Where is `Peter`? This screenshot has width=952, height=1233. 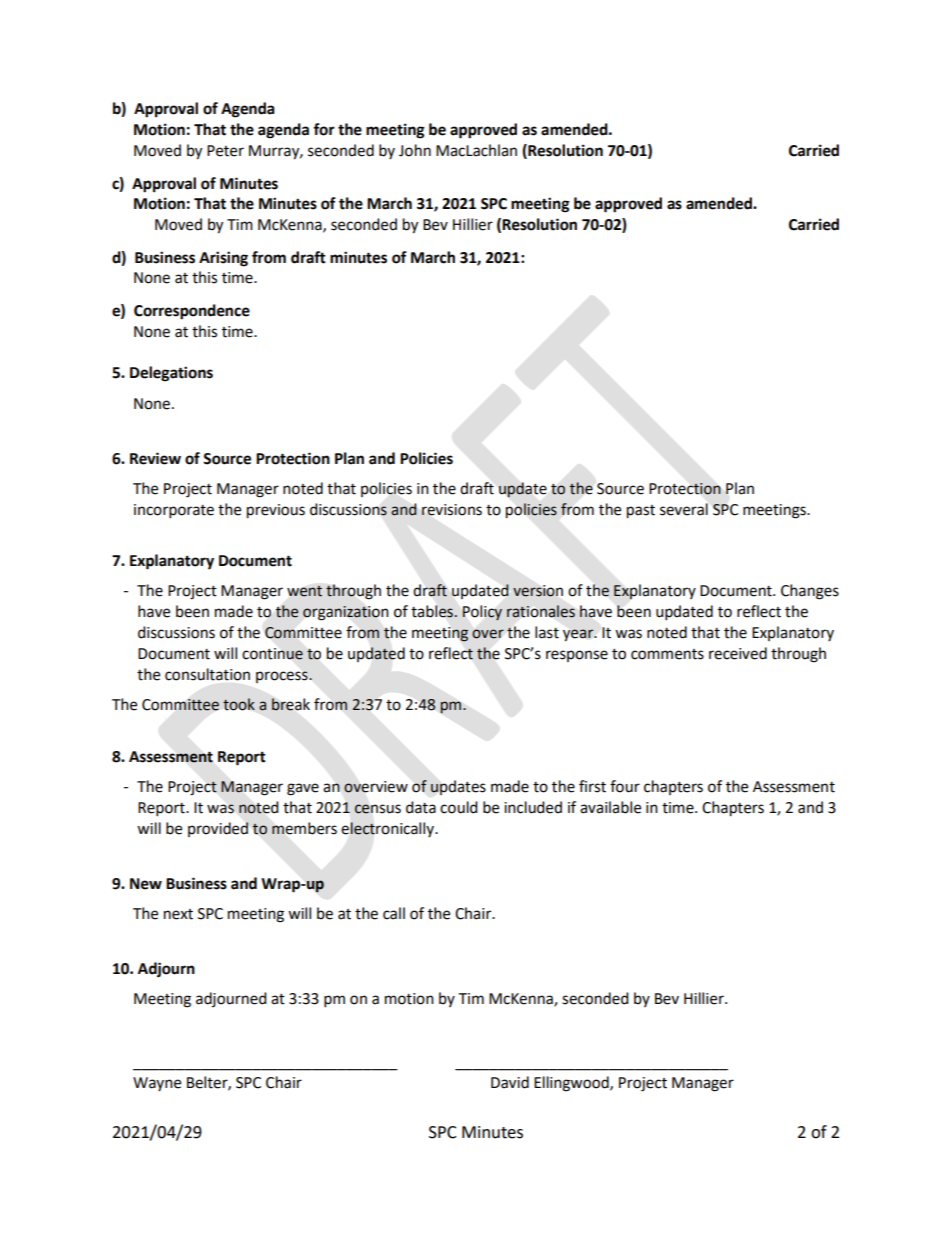 Peter is located at coordinates (225, 151).
